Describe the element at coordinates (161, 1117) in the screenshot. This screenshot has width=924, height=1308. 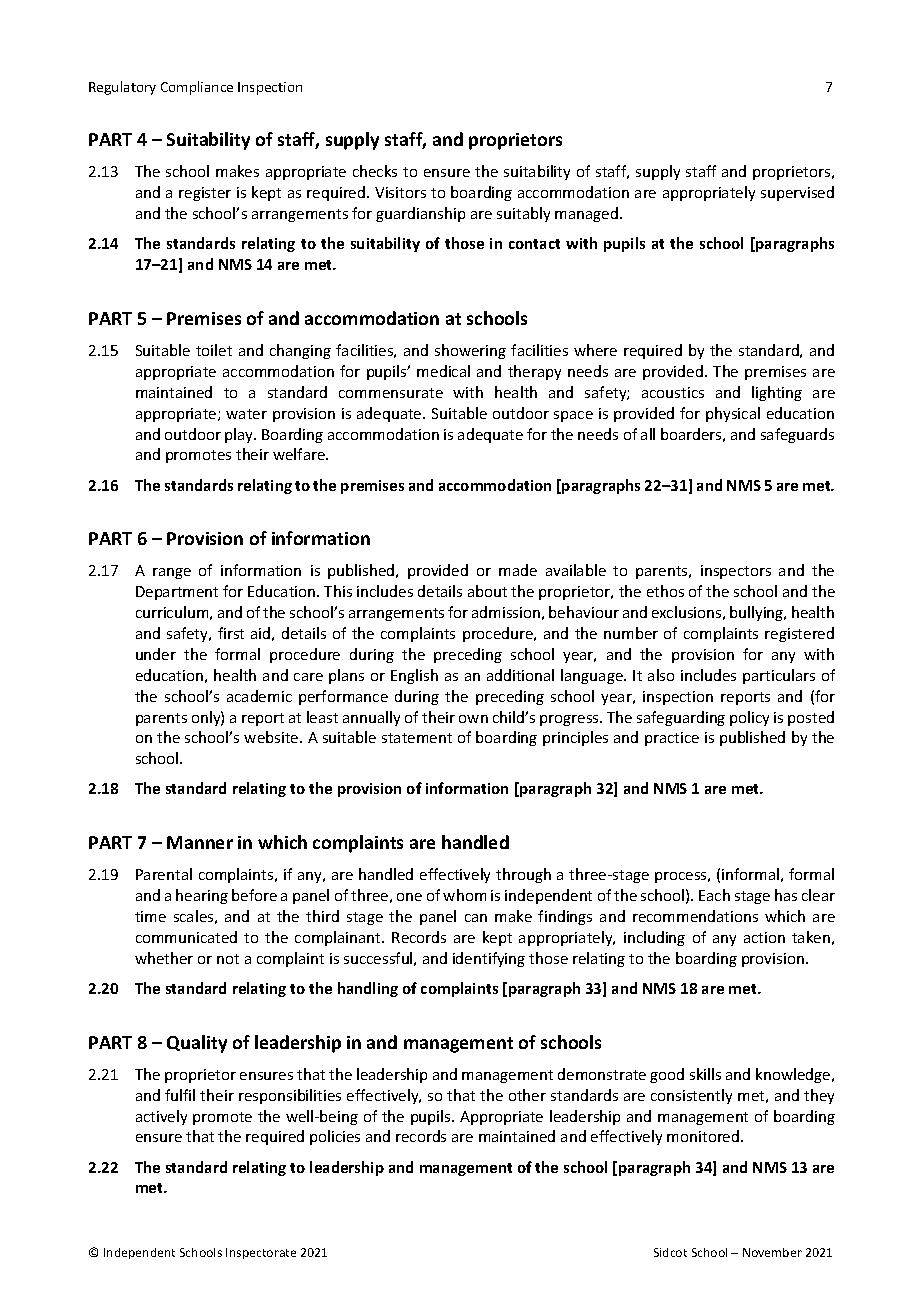
I see `actively` at that location.
